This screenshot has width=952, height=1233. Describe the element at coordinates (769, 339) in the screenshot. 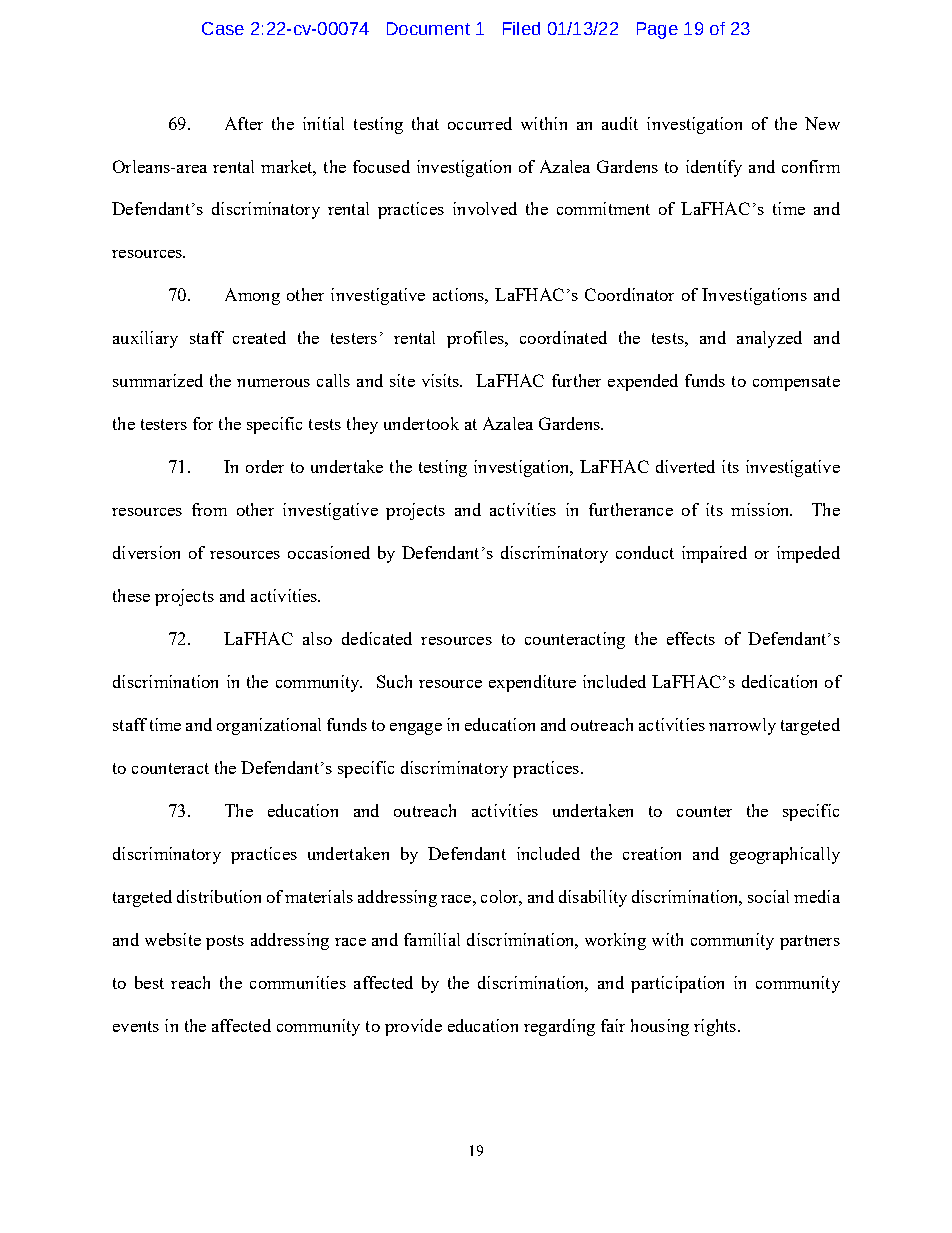

I see `analyzed` at that location.
